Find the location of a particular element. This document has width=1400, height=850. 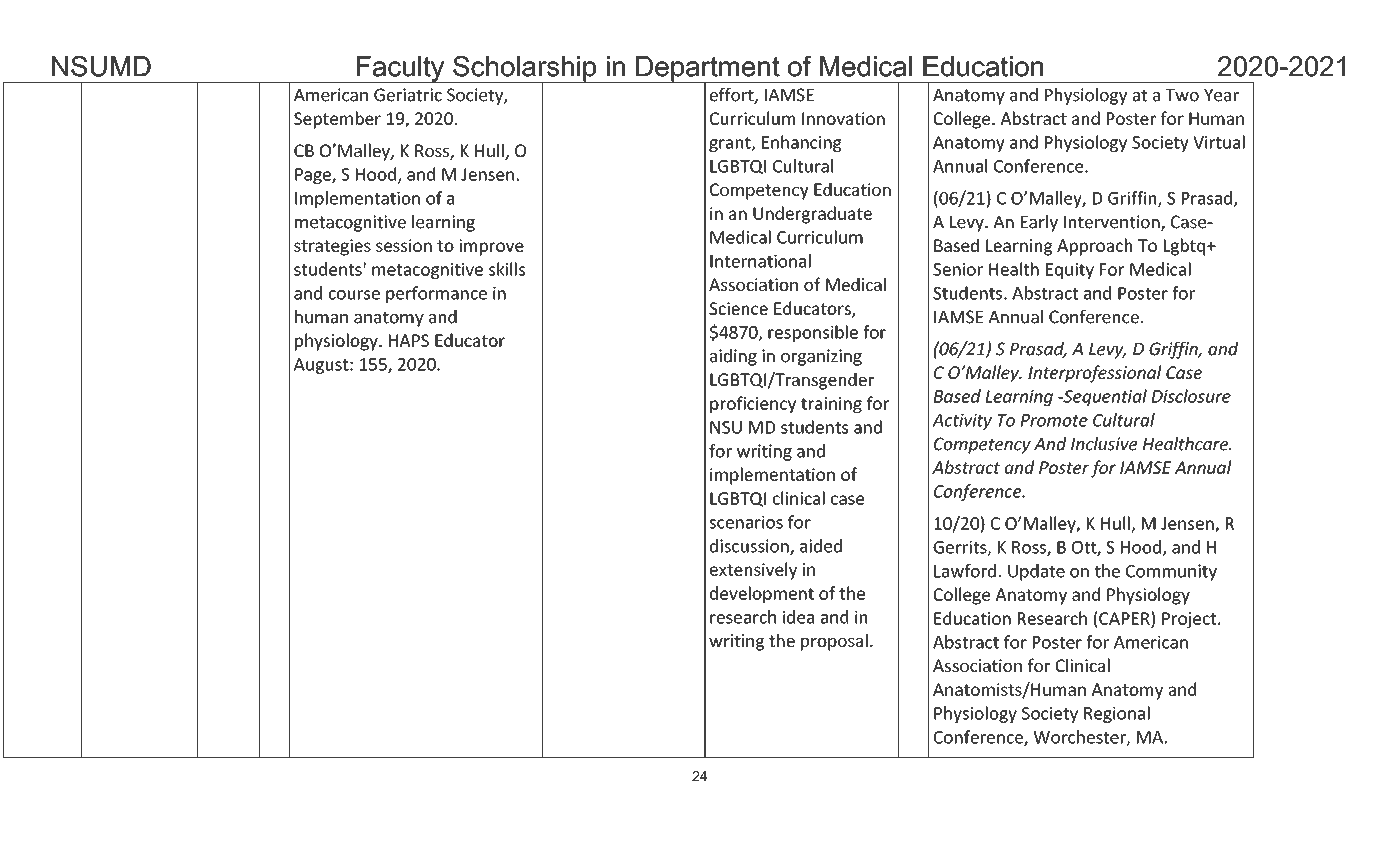

August is located at coordinates (322, 366).
